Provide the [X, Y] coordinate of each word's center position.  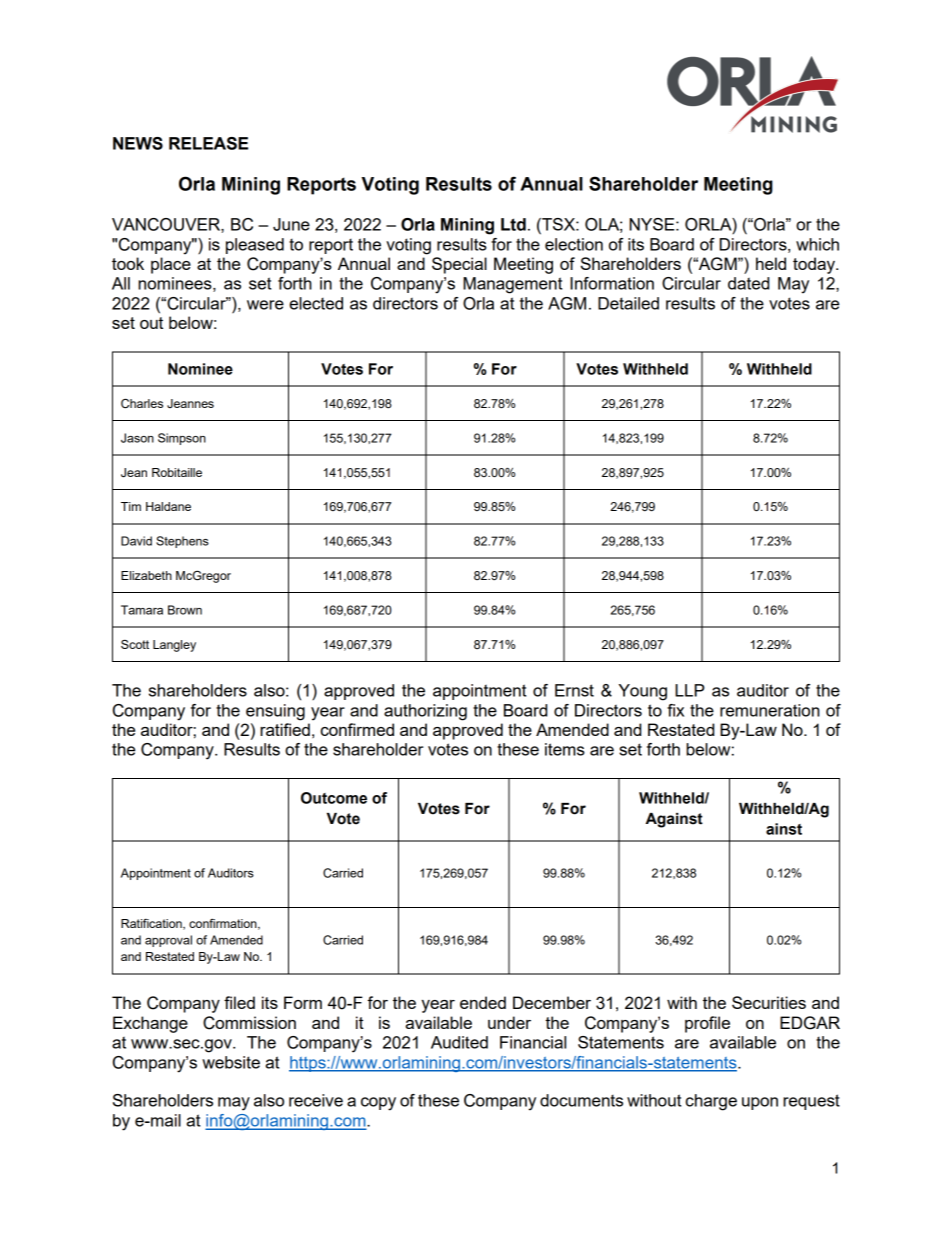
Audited [459, 1042]
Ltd [513, 224]
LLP [690, 690]
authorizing [425, 712]
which [817, 244]
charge [711, 1102]
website [231, 1062]
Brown [185, 610]
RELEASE [208, 143]
